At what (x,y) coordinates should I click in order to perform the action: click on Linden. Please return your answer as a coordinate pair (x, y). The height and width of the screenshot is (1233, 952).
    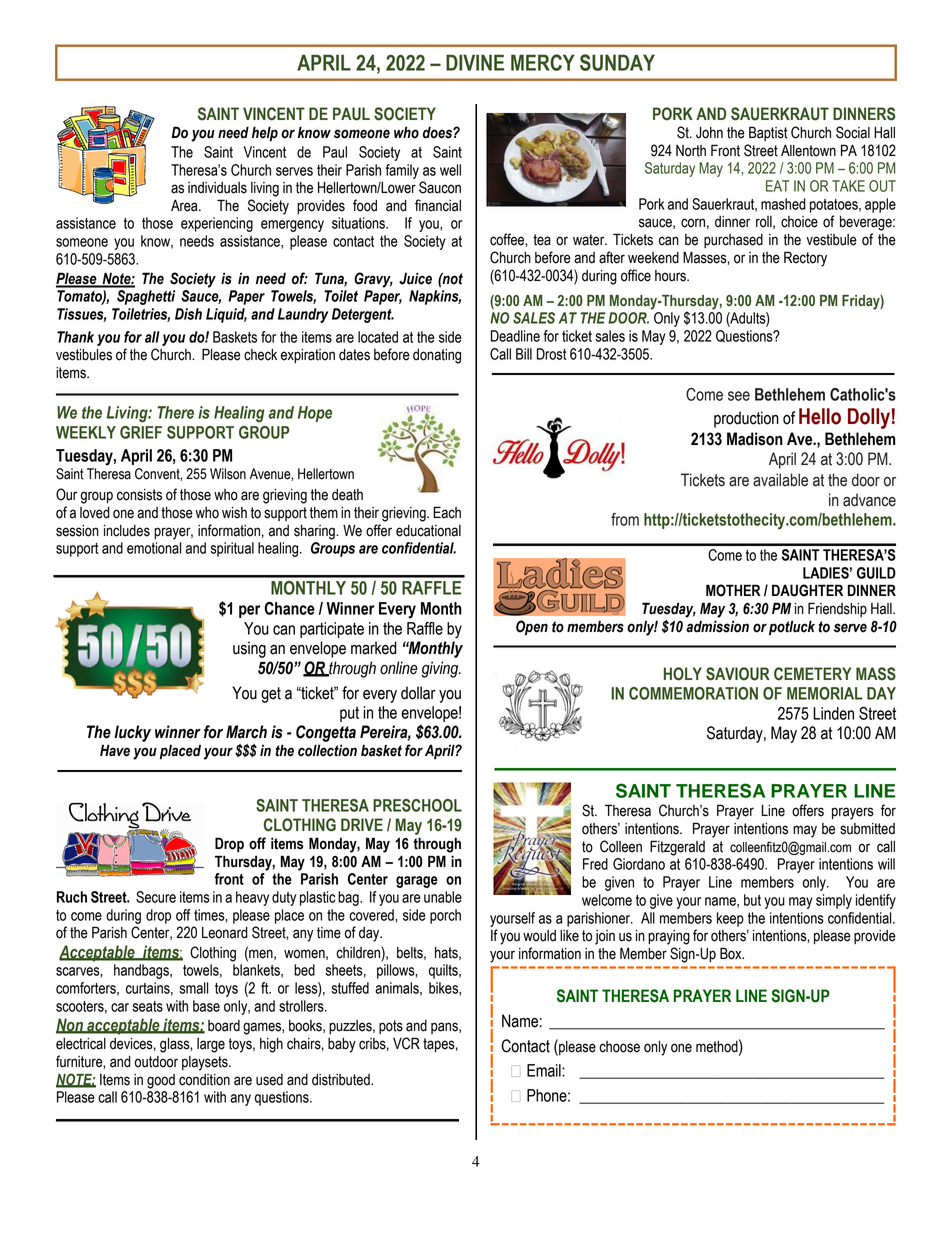
    Looking at the image, I should click on (833, 713).
